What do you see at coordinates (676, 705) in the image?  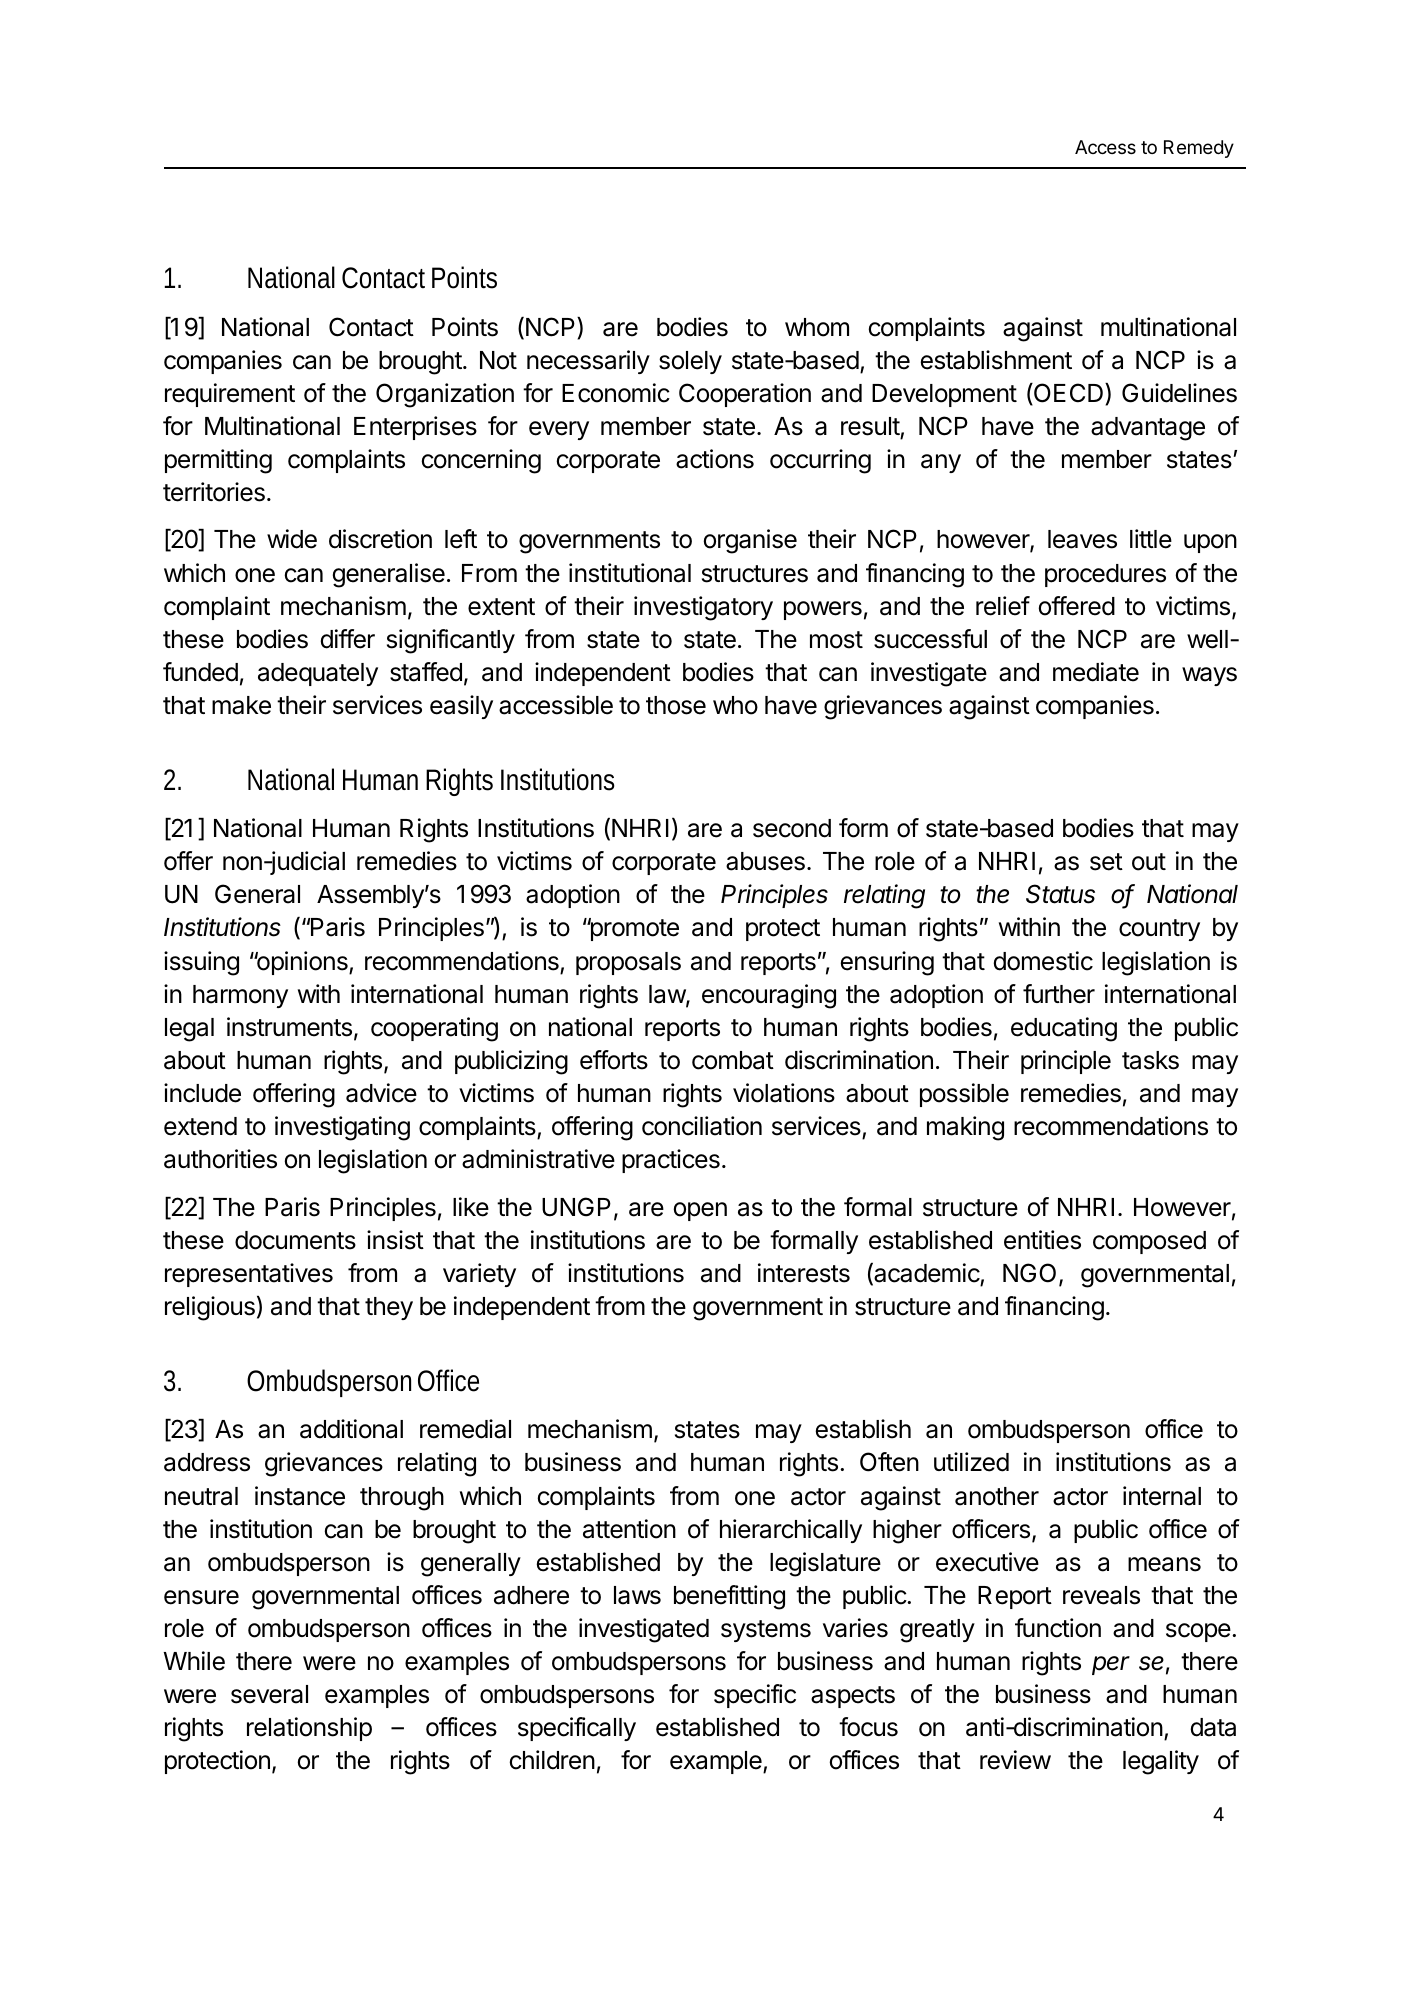 I see `those` at bounding box center [676, 705].
